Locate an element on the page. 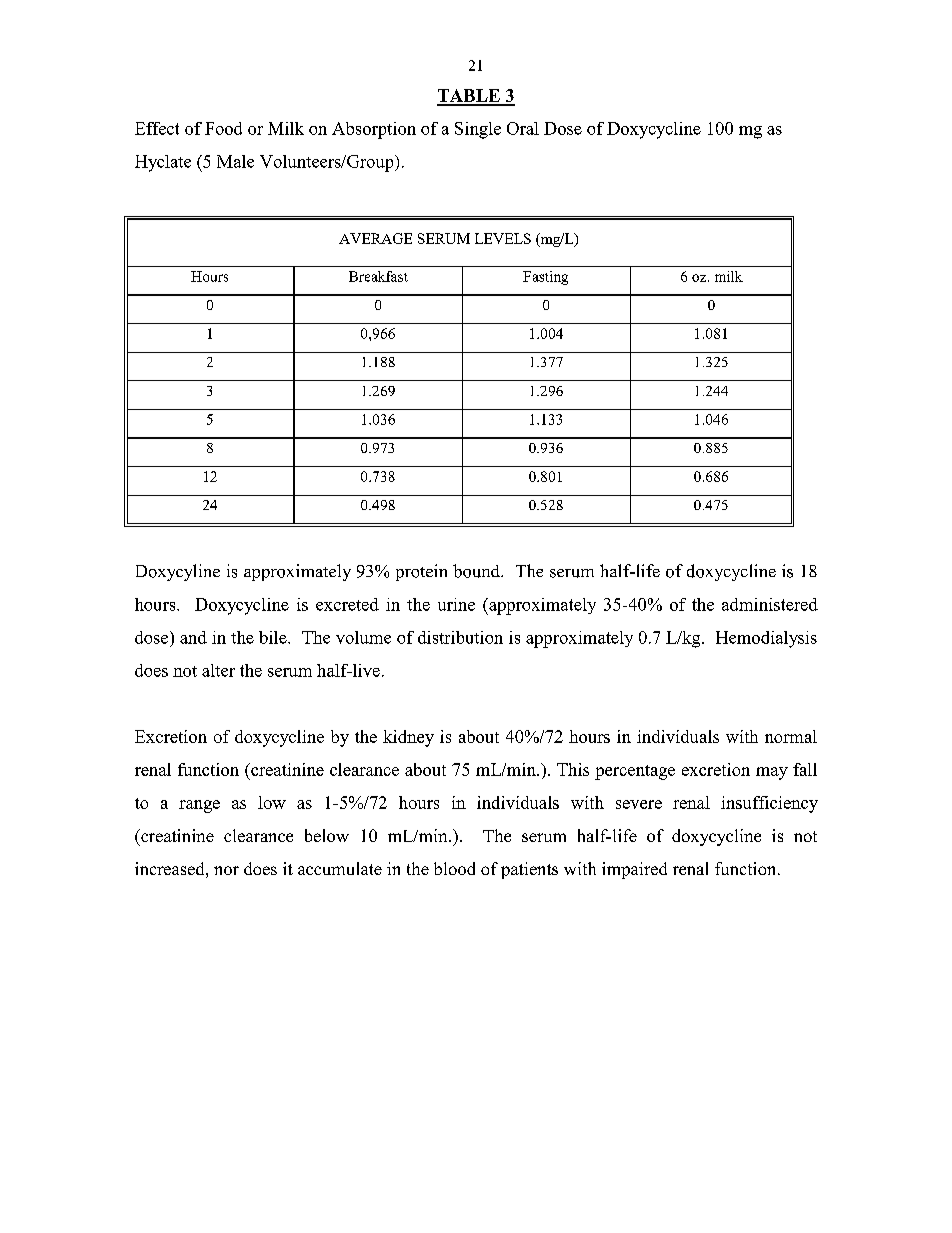  Male is located at coordinates (235, 161).
